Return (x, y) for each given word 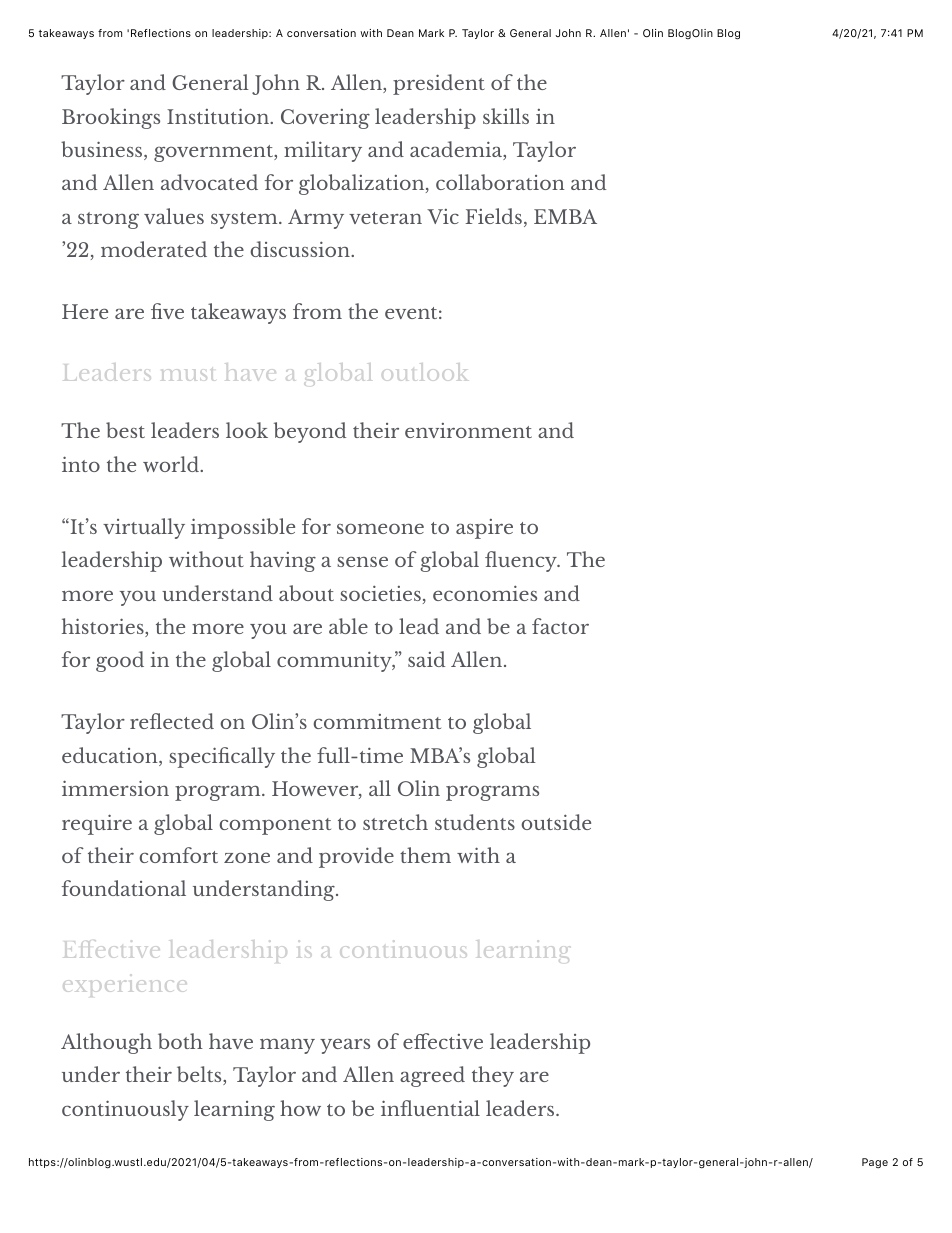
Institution (219, 116)
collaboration (500, 182)
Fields (493, 216)
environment (468, 430)
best (125, 430)
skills (506, 116)
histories (104, 627)
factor (560, 626)
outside (556, 822)
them (425, 855)
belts (200, 1075)
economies (485, 593)
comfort (179, 855)
